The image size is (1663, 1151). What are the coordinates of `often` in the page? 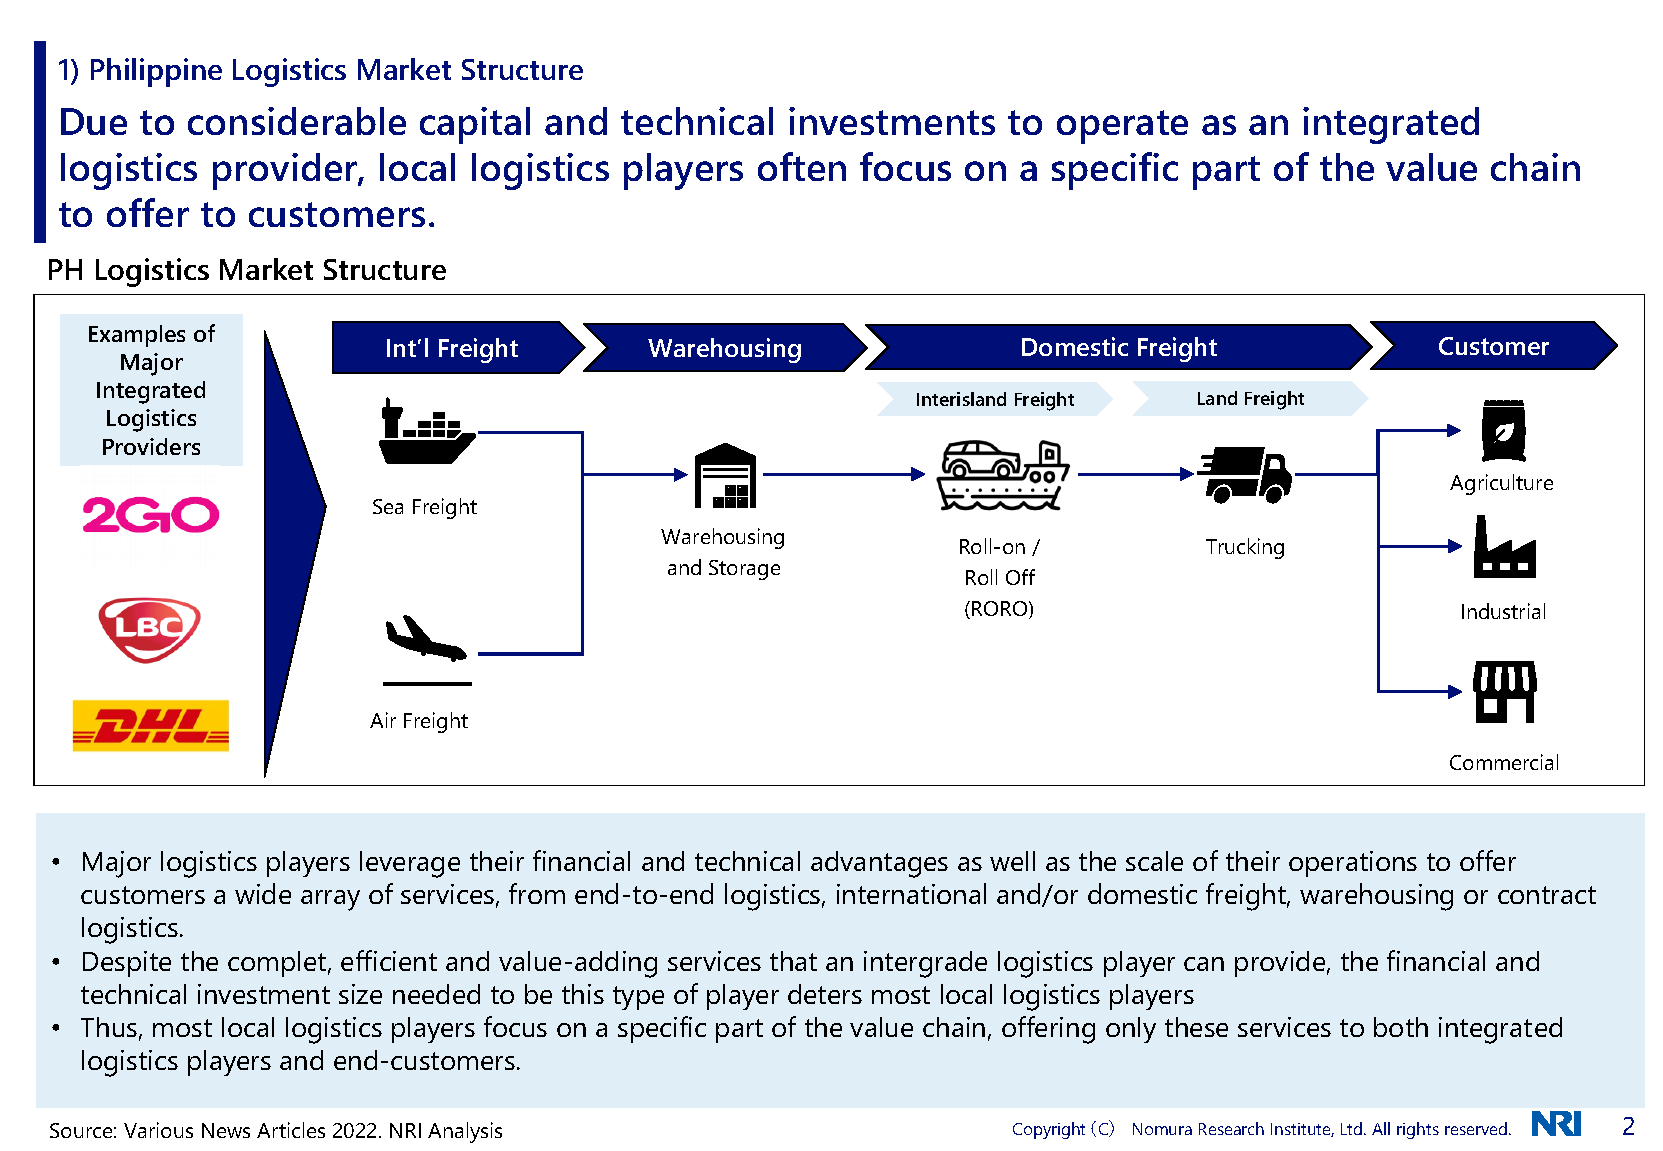 It's located at (802, 166).
